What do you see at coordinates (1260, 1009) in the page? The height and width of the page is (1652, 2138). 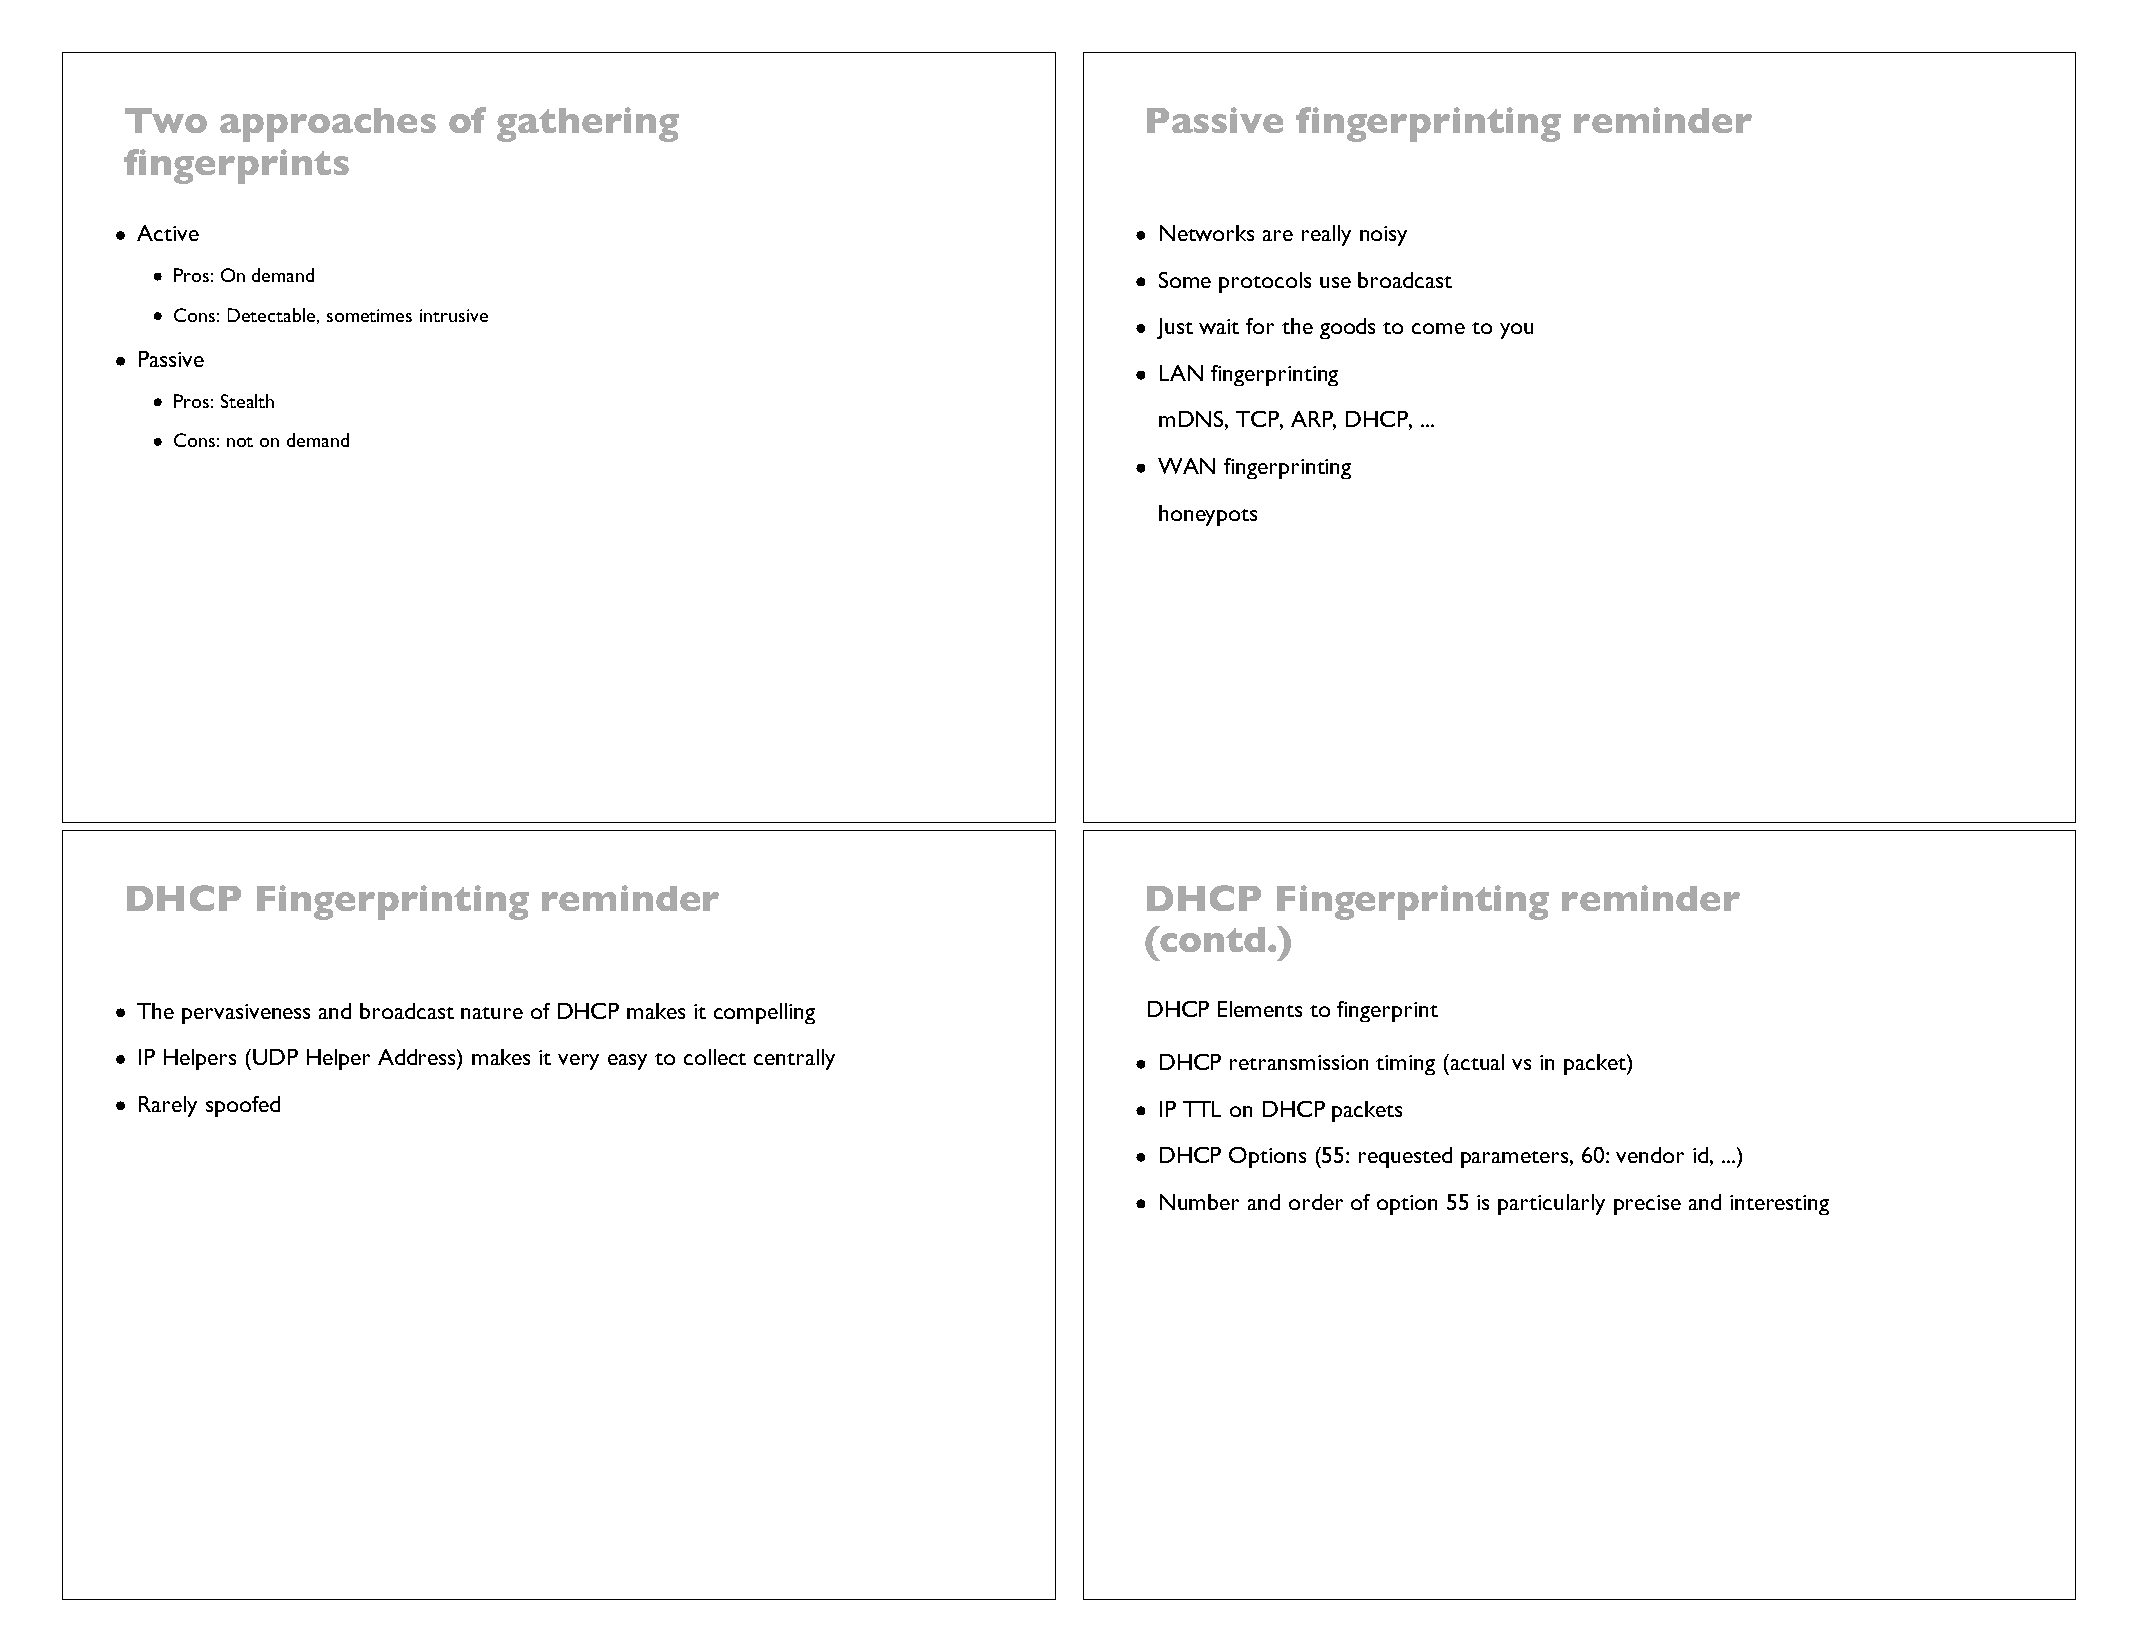 I see `Elements` at bounding box center [1260, 1009].
